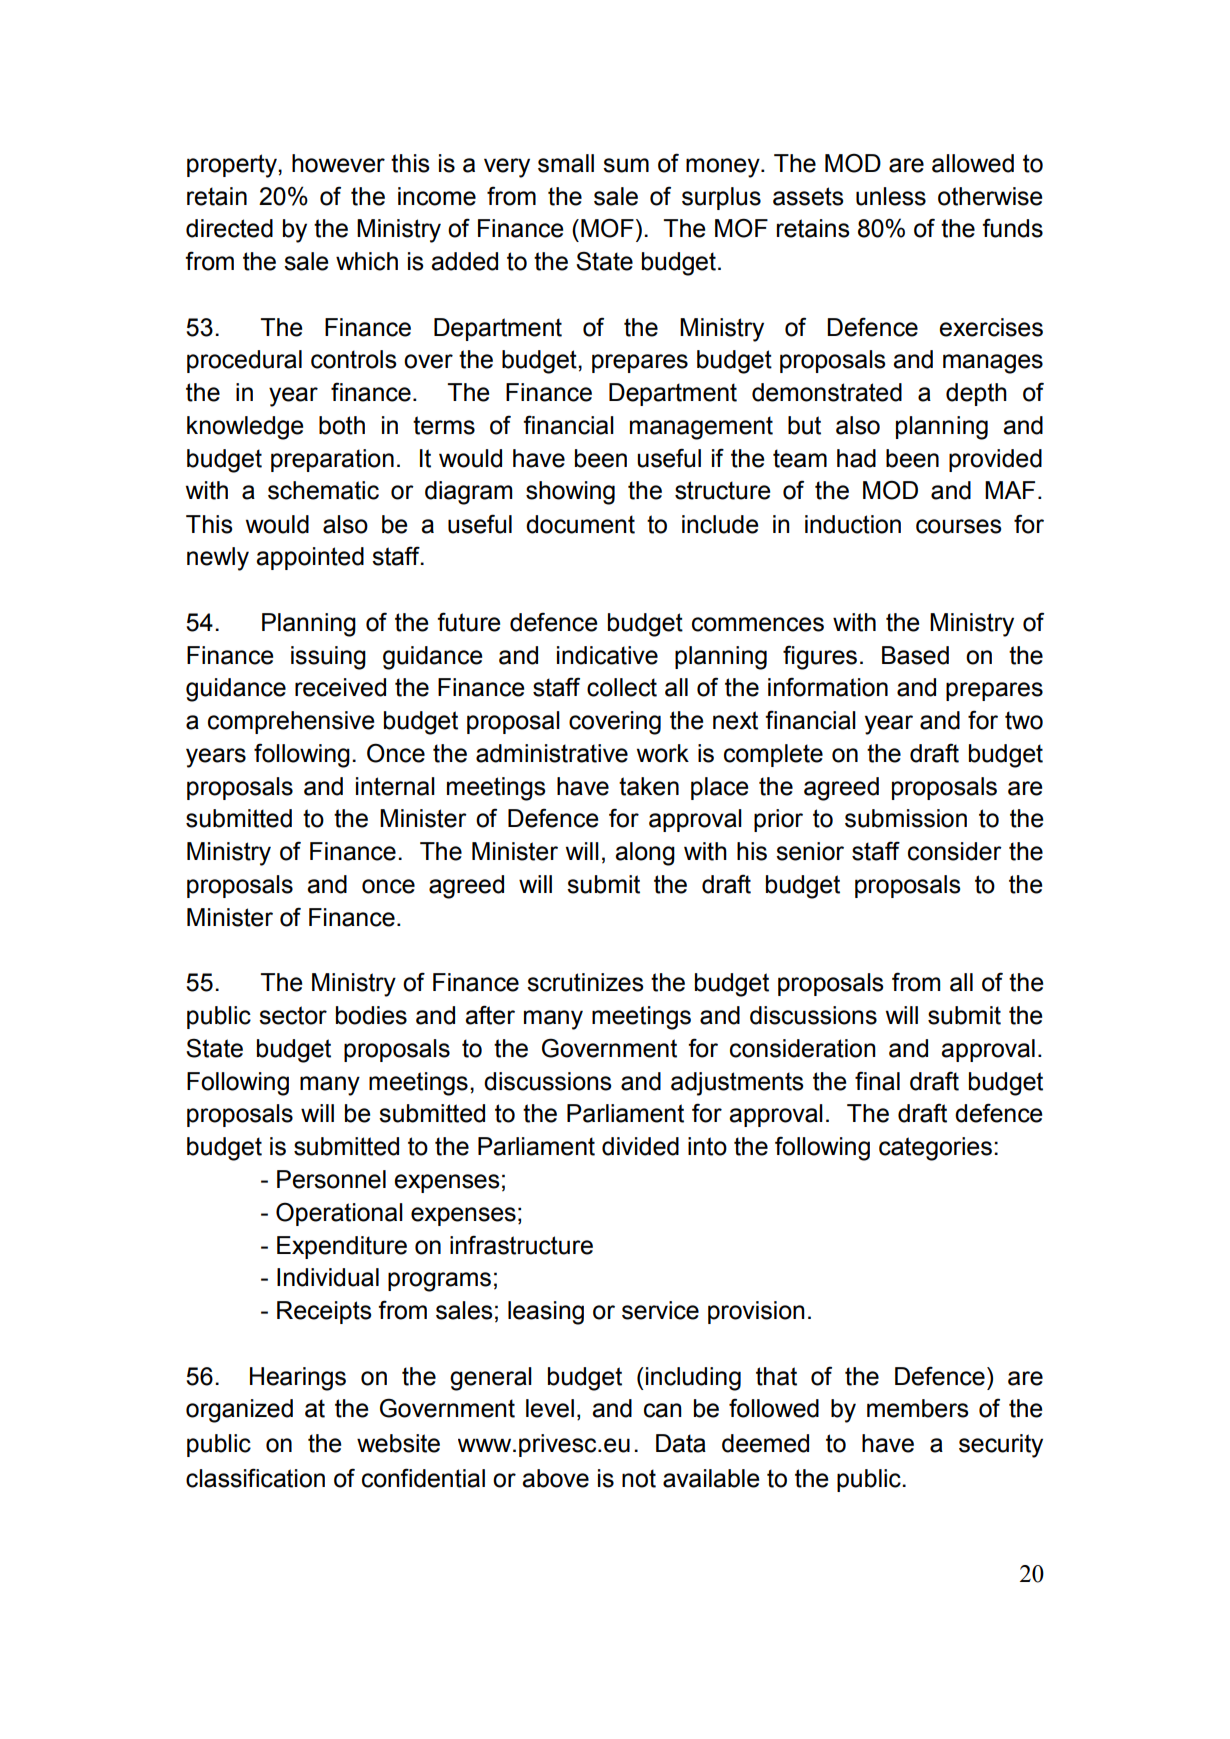 This screenshot has width=1230, height=1739. I want to click on internal, so click(395, 786).
